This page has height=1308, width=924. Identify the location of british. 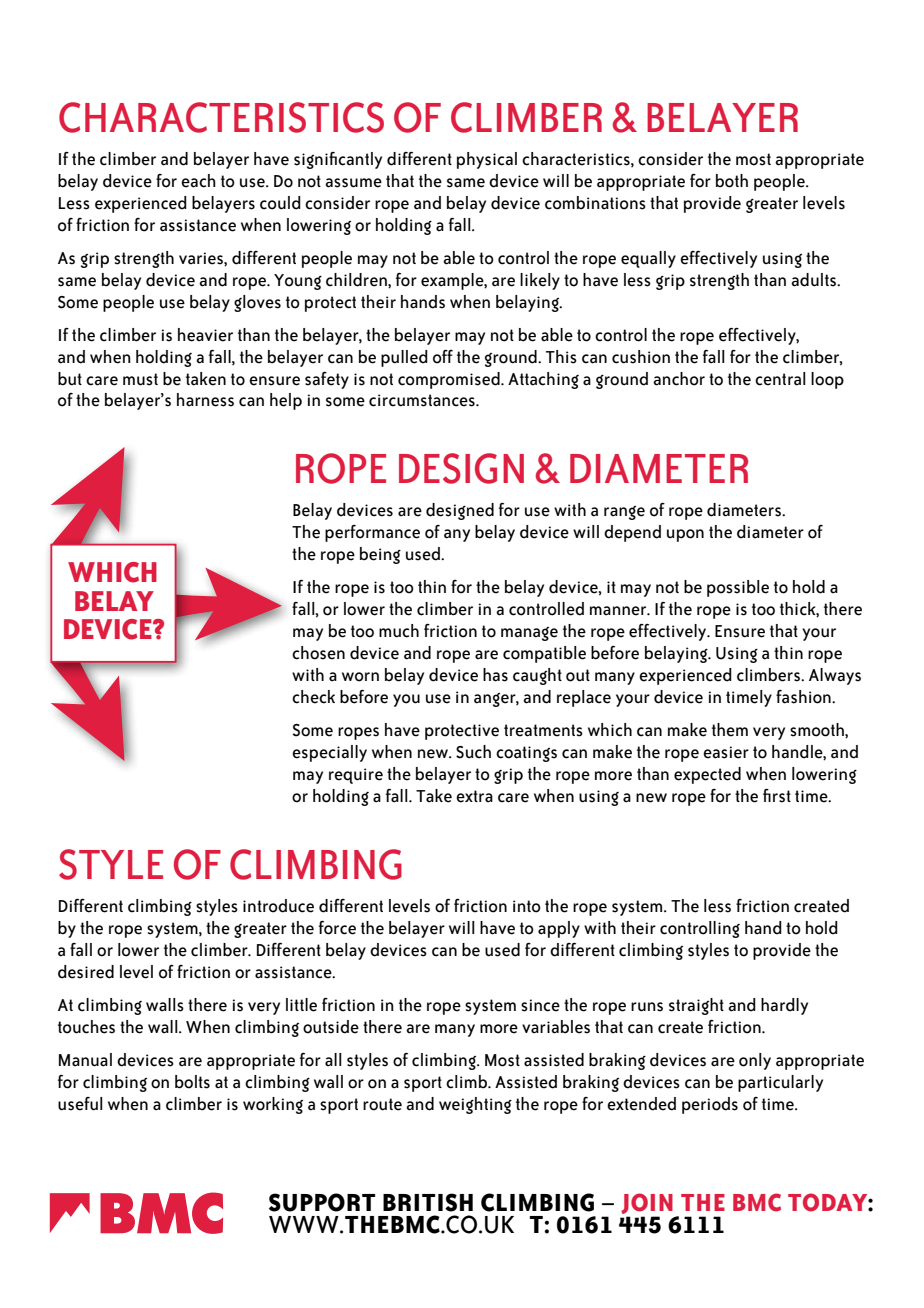
(428, 1202).
